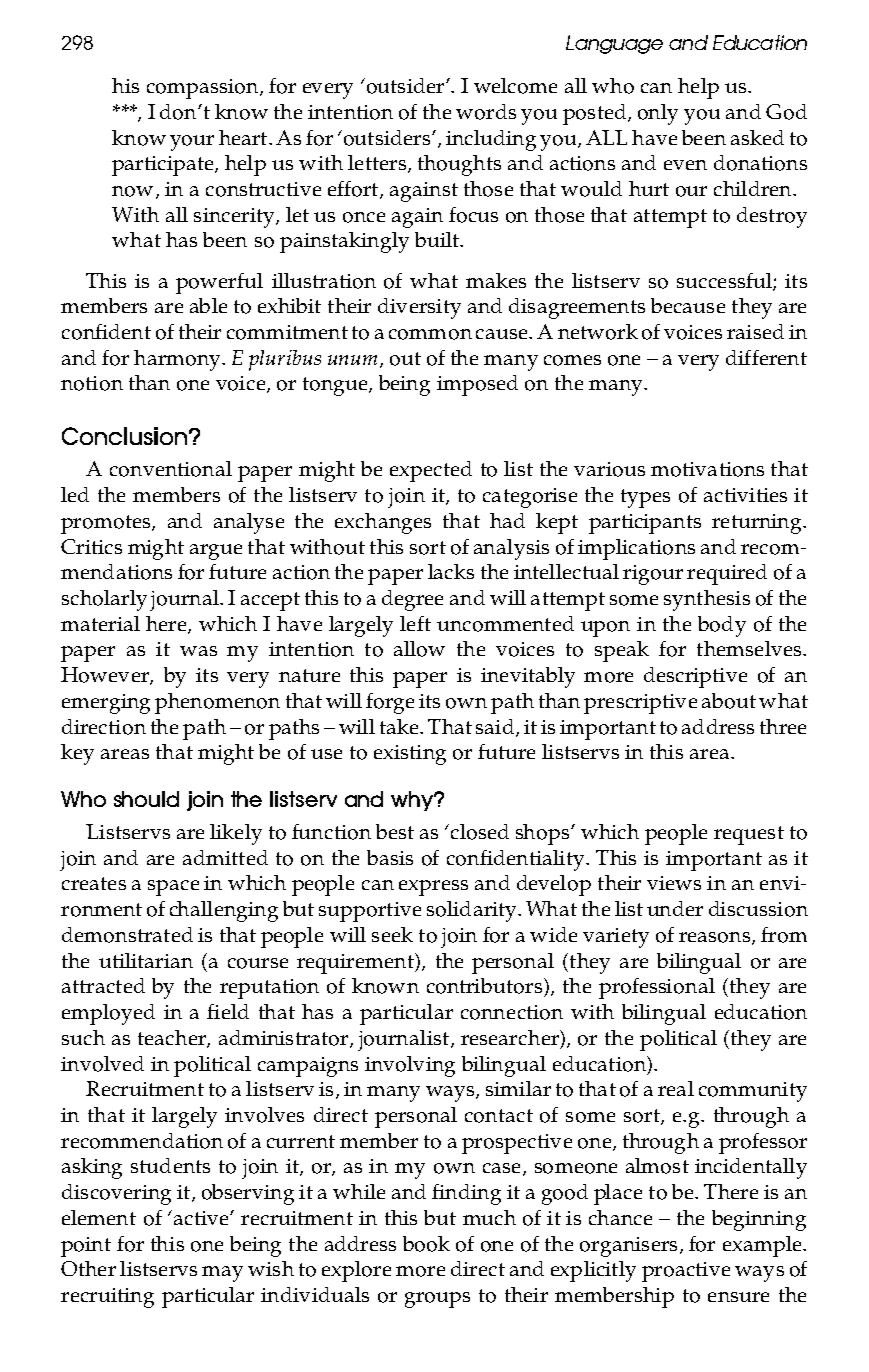 This screenshot has height=1372, width=869. What do you see at coordinates (486, 112) in the screenshot?
I see `words` at bounding box center [486, 112].
